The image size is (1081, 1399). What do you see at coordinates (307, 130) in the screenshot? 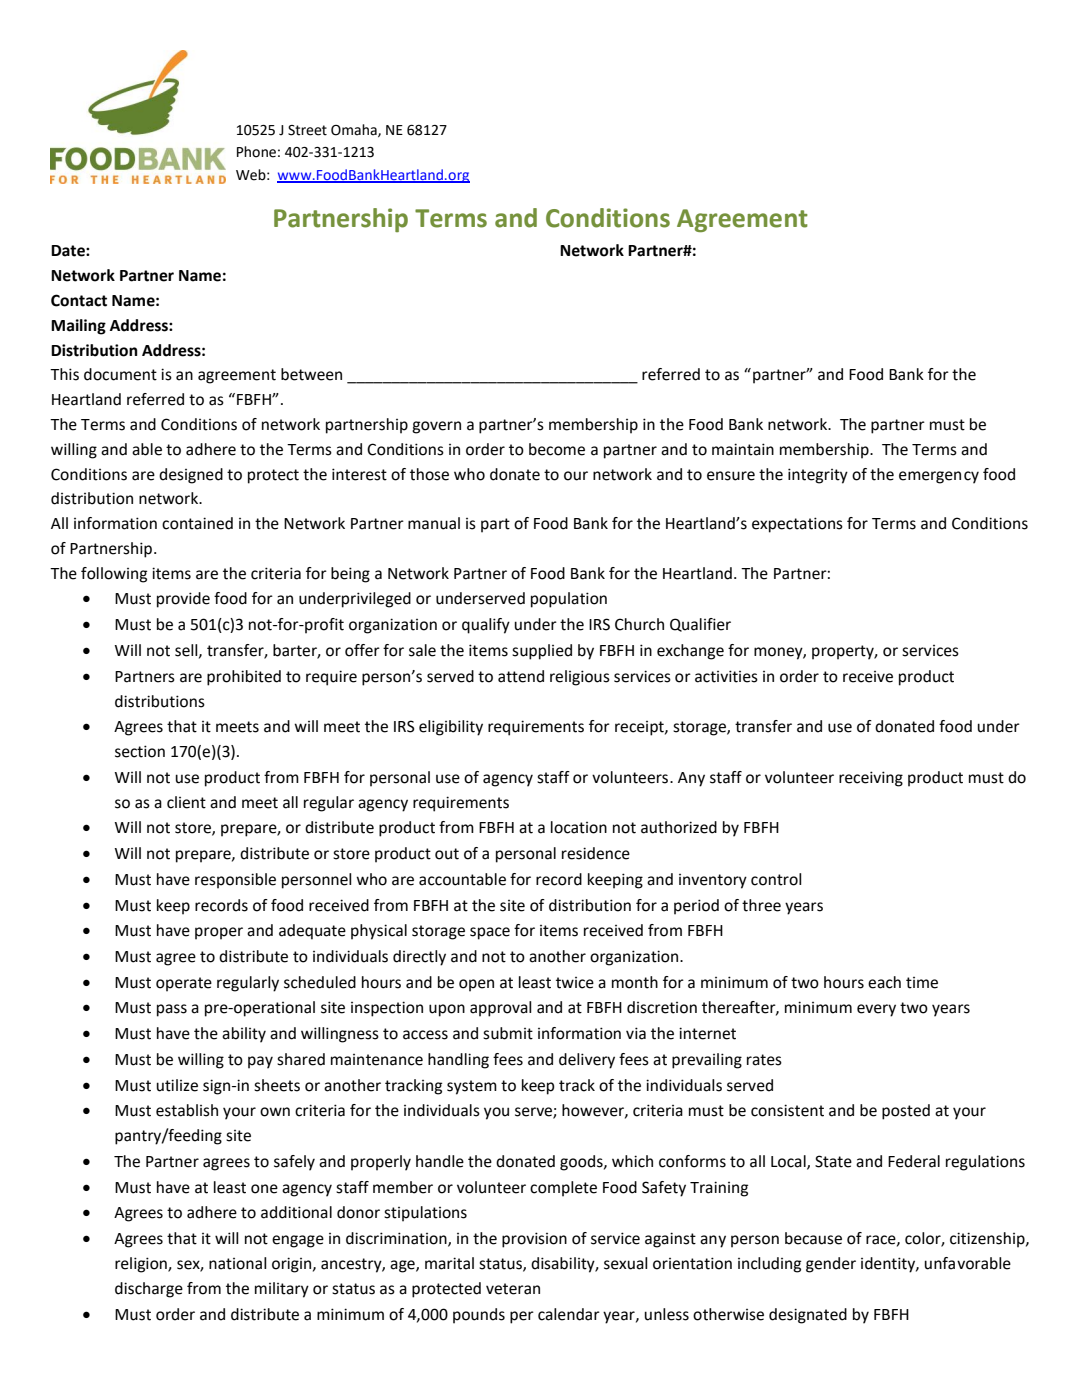
I see `Street` at bounding box center [307, 130].
